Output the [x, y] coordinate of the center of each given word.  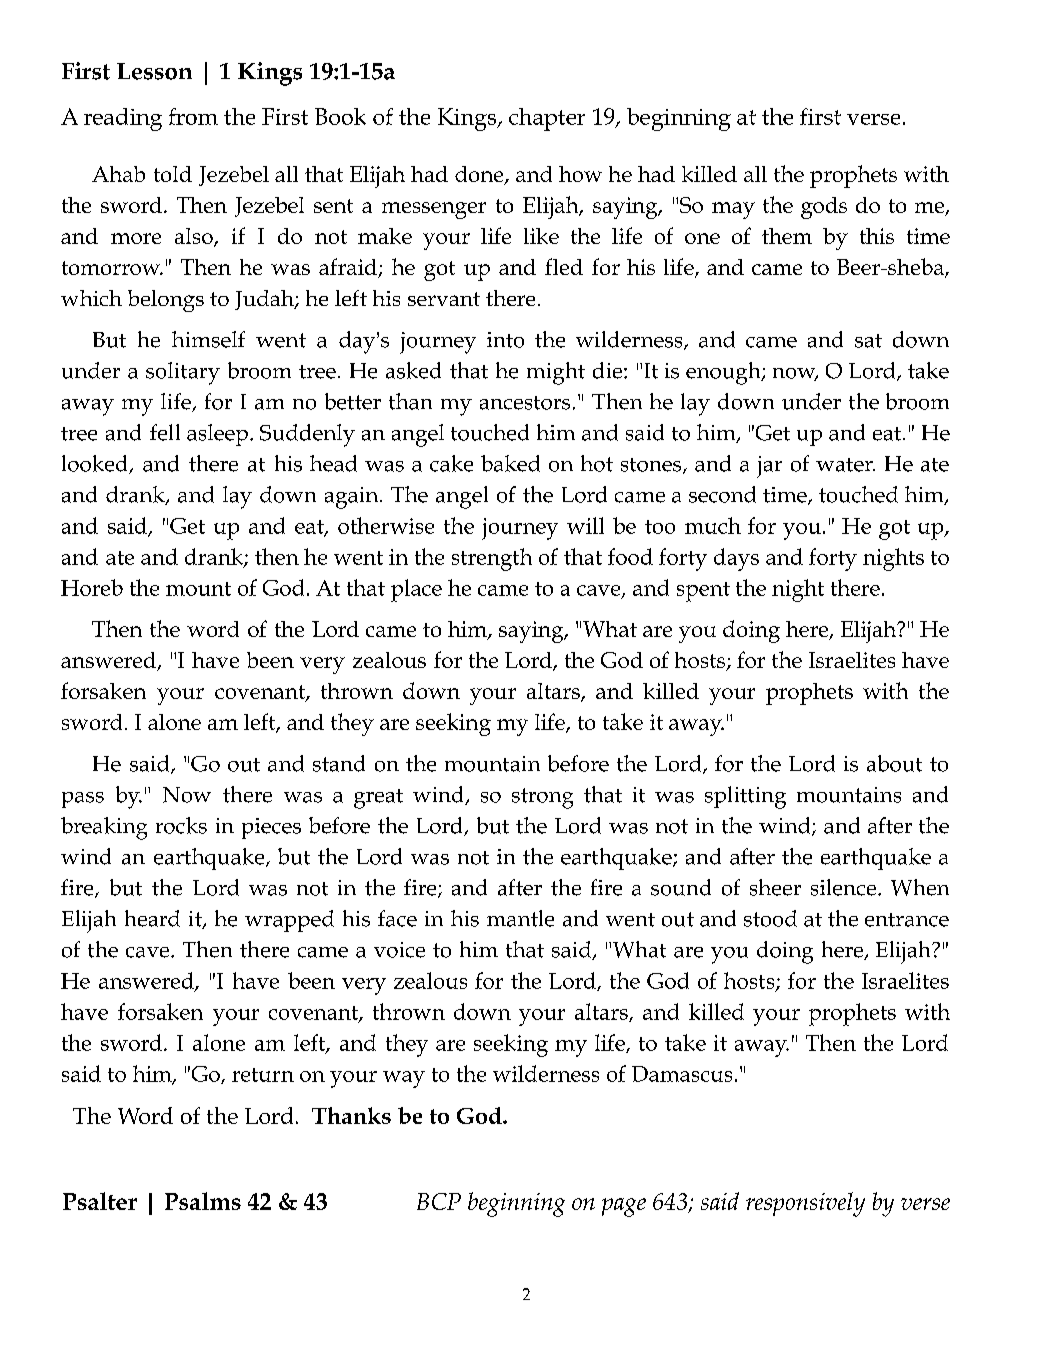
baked [510, 463]
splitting [745, 797]
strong [542, 798]
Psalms [203, 1201]
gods [824, 208]
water [845, 465]
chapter [547, 119]
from [193, 116]
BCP [439, 1201]
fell [165, 432]
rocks [181, 825]
